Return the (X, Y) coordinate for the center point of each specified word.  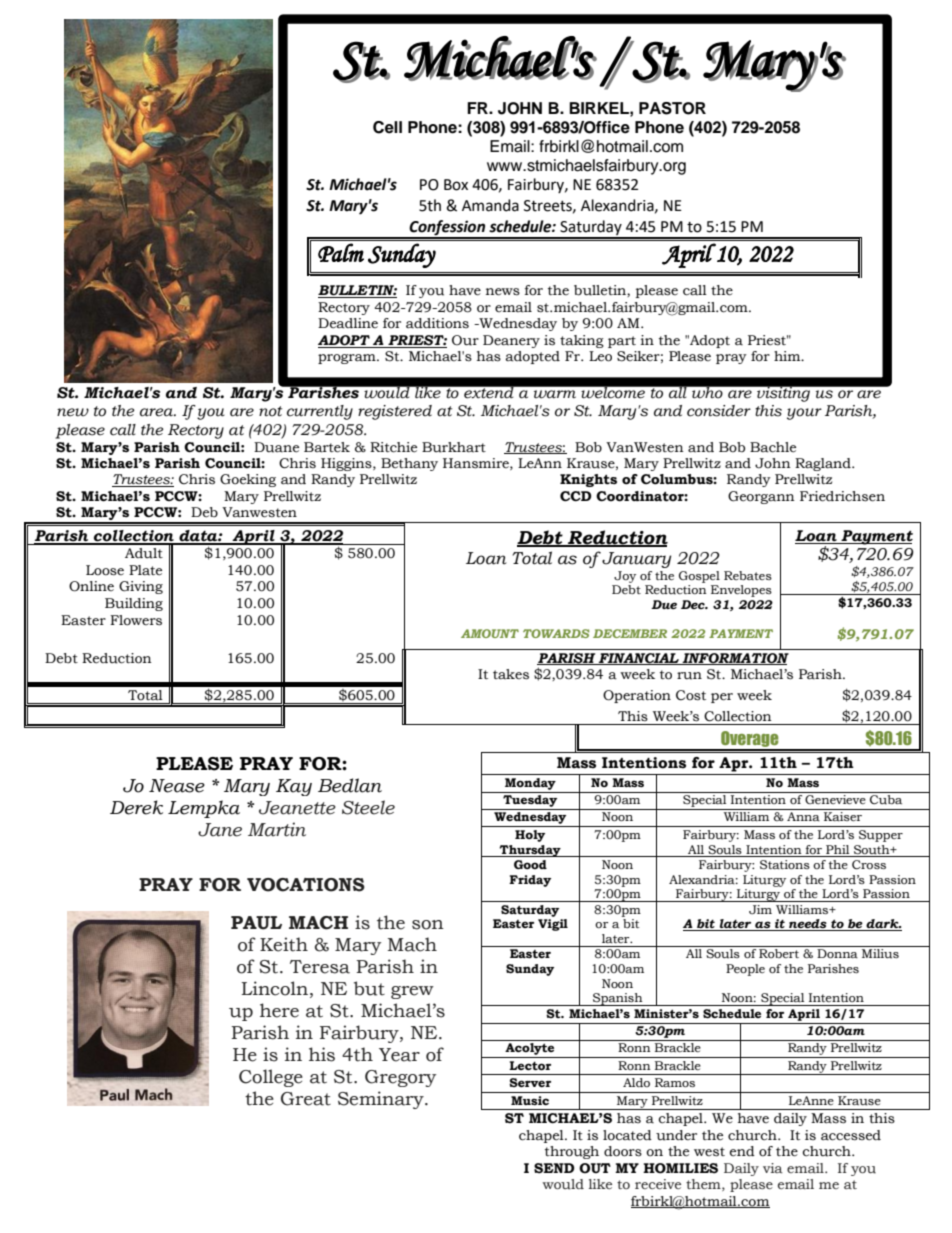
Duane (276, 447)
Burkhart (454, 447)
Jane (220, 830)
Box (456, 185)
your (804, 414)
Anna (803, 816)
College (271, 1078)
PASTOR (672, 108)
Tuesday (530, 802)
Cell (387, 127)
